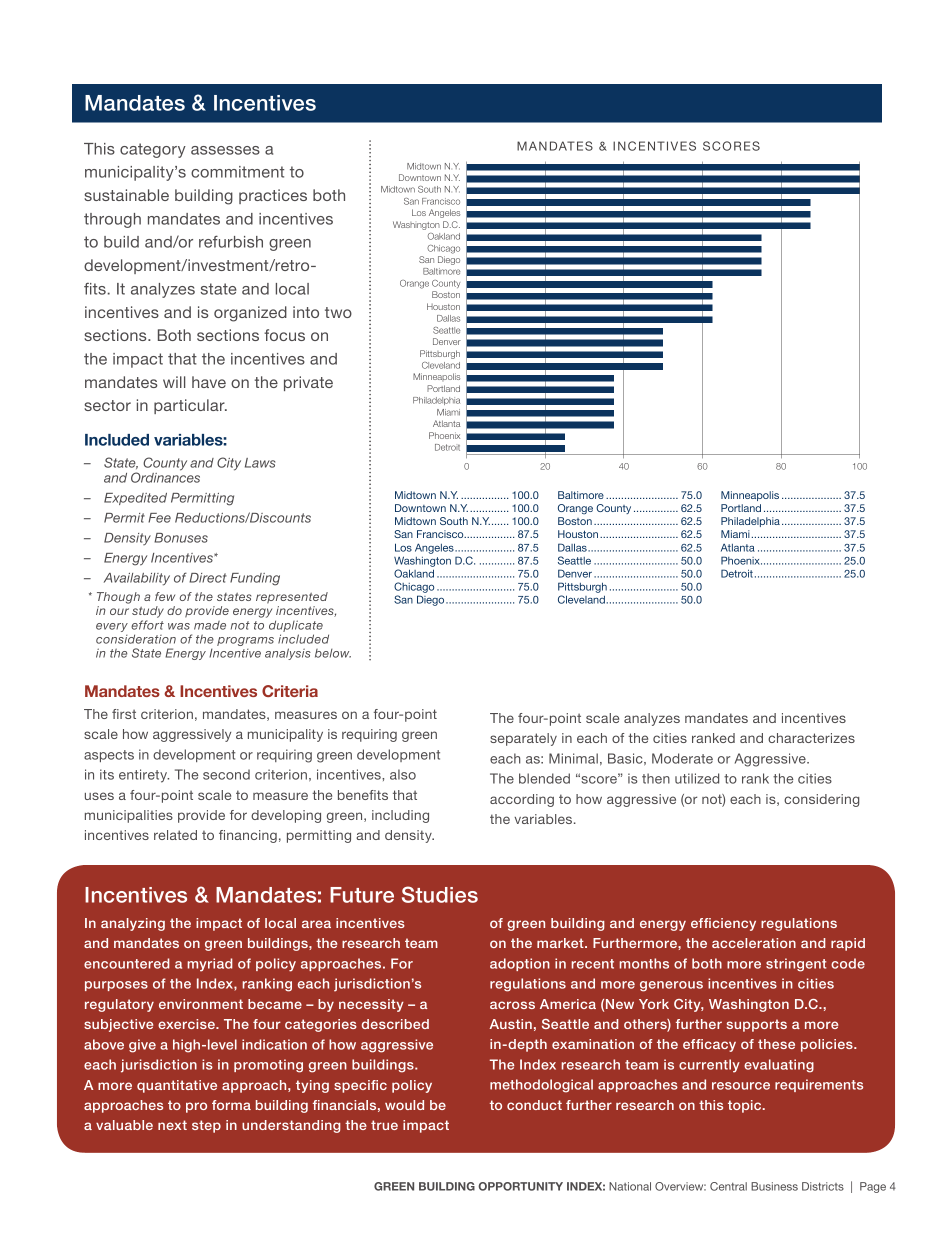 The width and height of the document is (952, 1233). Describe the element at coordinates (206, 1126) in the document. I see `step` at that location.
